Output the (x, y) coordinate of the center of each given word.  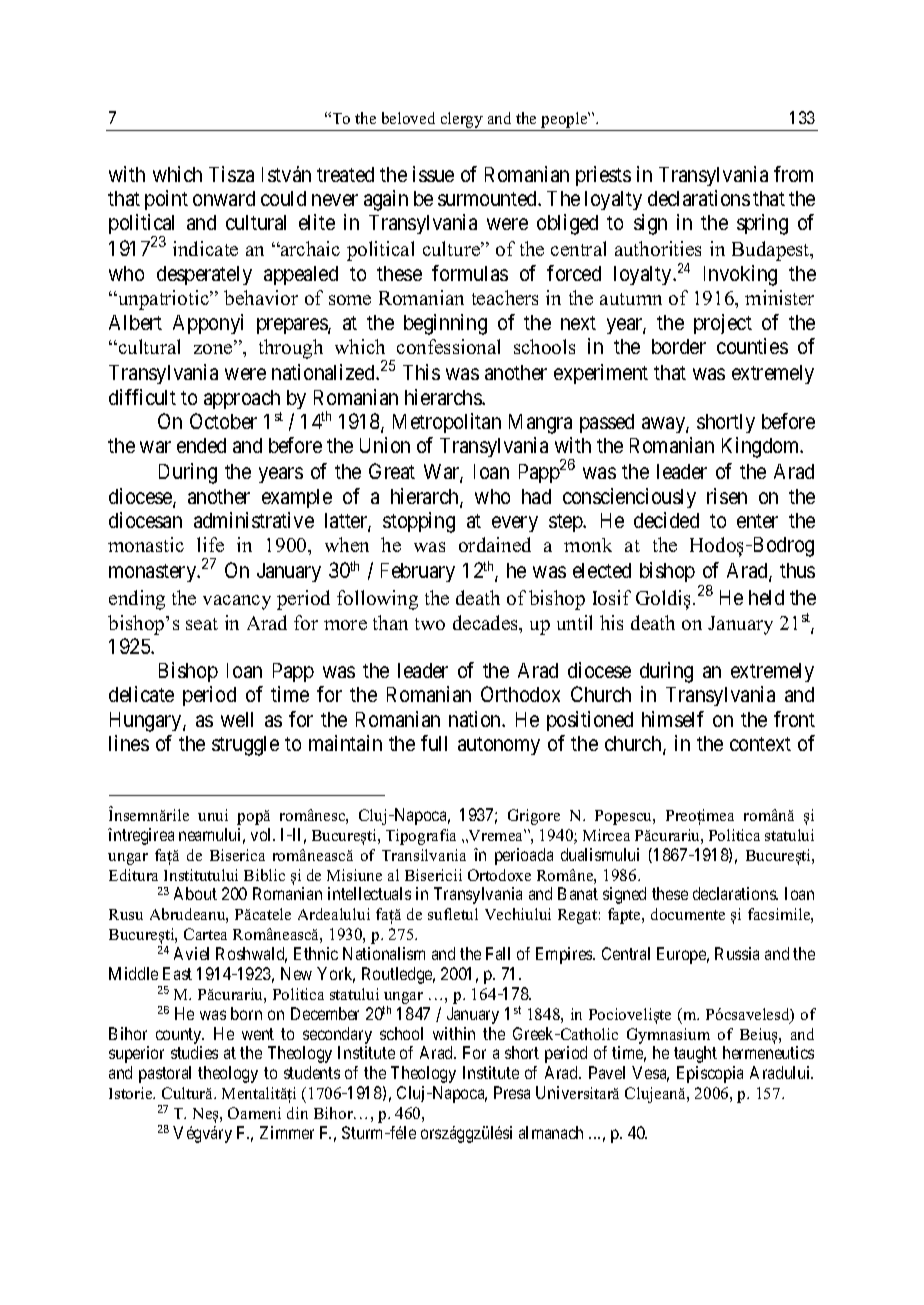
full (434, 743)
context (760, 744)
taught (695, 1054)
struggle (245, 746)
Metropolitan (447, 423)
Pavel (607, 1072)
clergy (462, 120)
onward (224, 198)
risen (727, 496)
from (793, 174)
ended (201, 445)
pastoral (165, 1074)
